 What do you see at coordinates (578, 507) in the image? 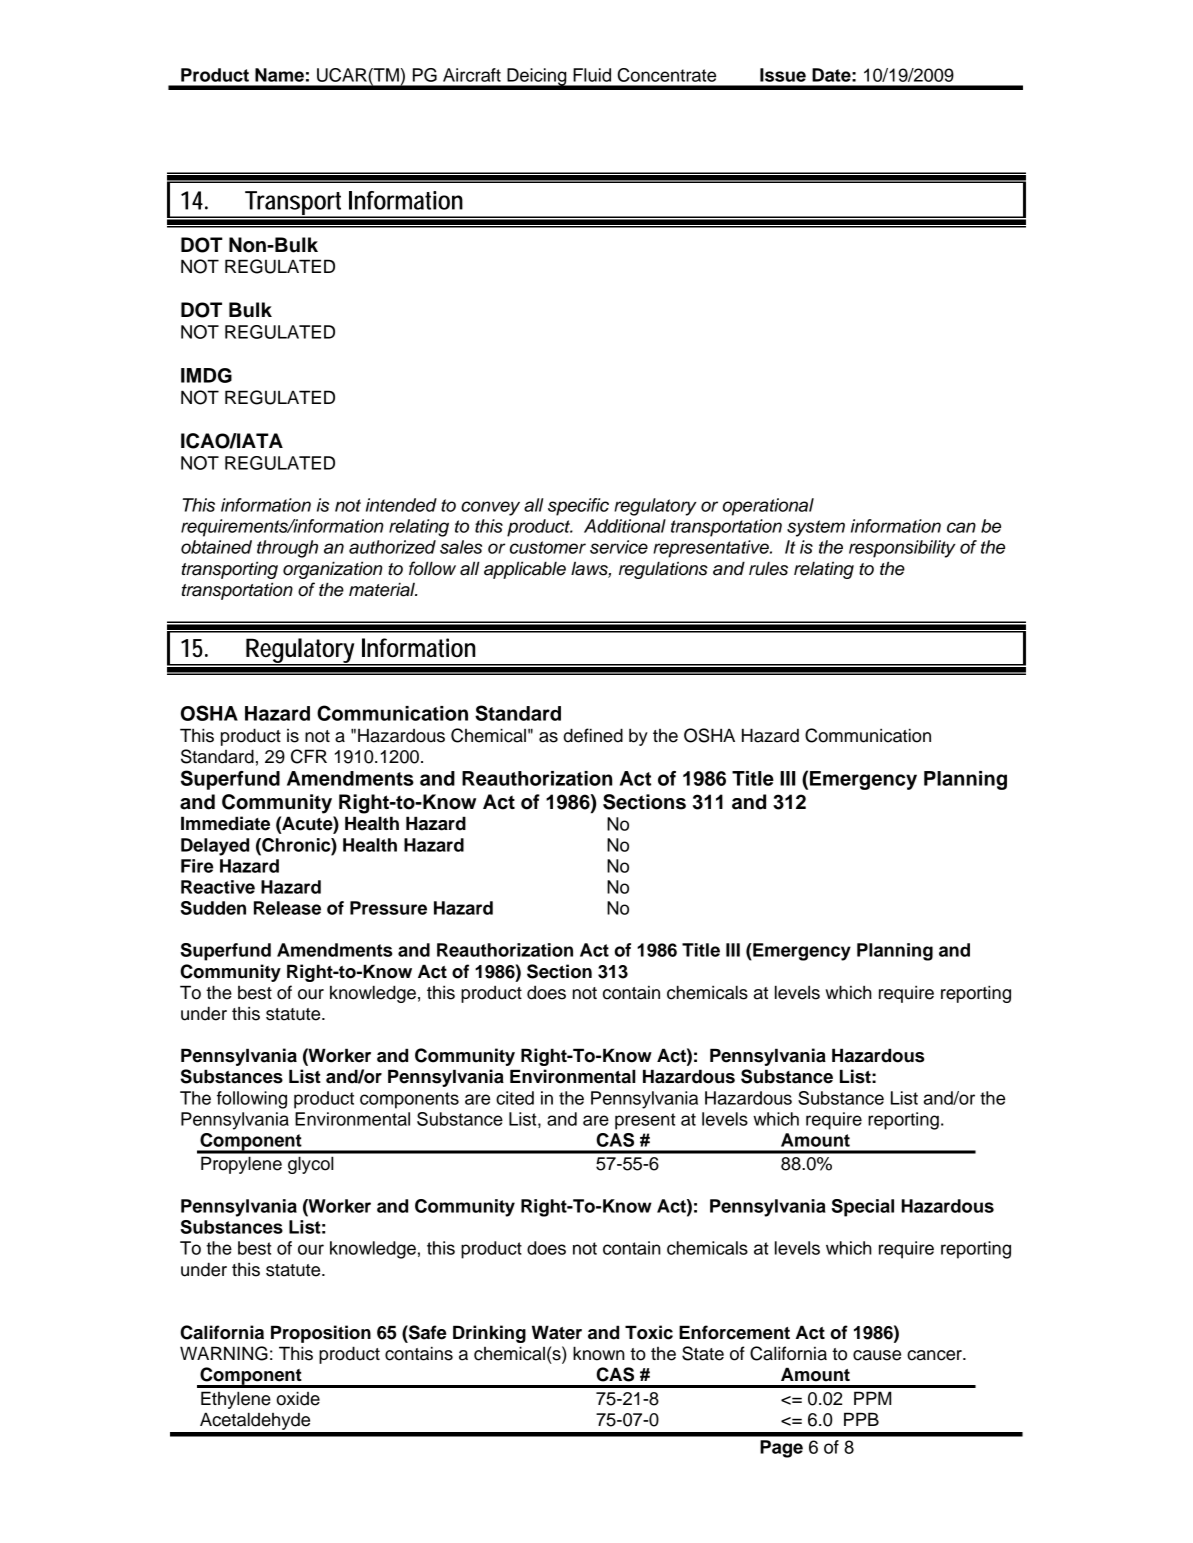
I see `specific` at bounding box center [578, 507].
